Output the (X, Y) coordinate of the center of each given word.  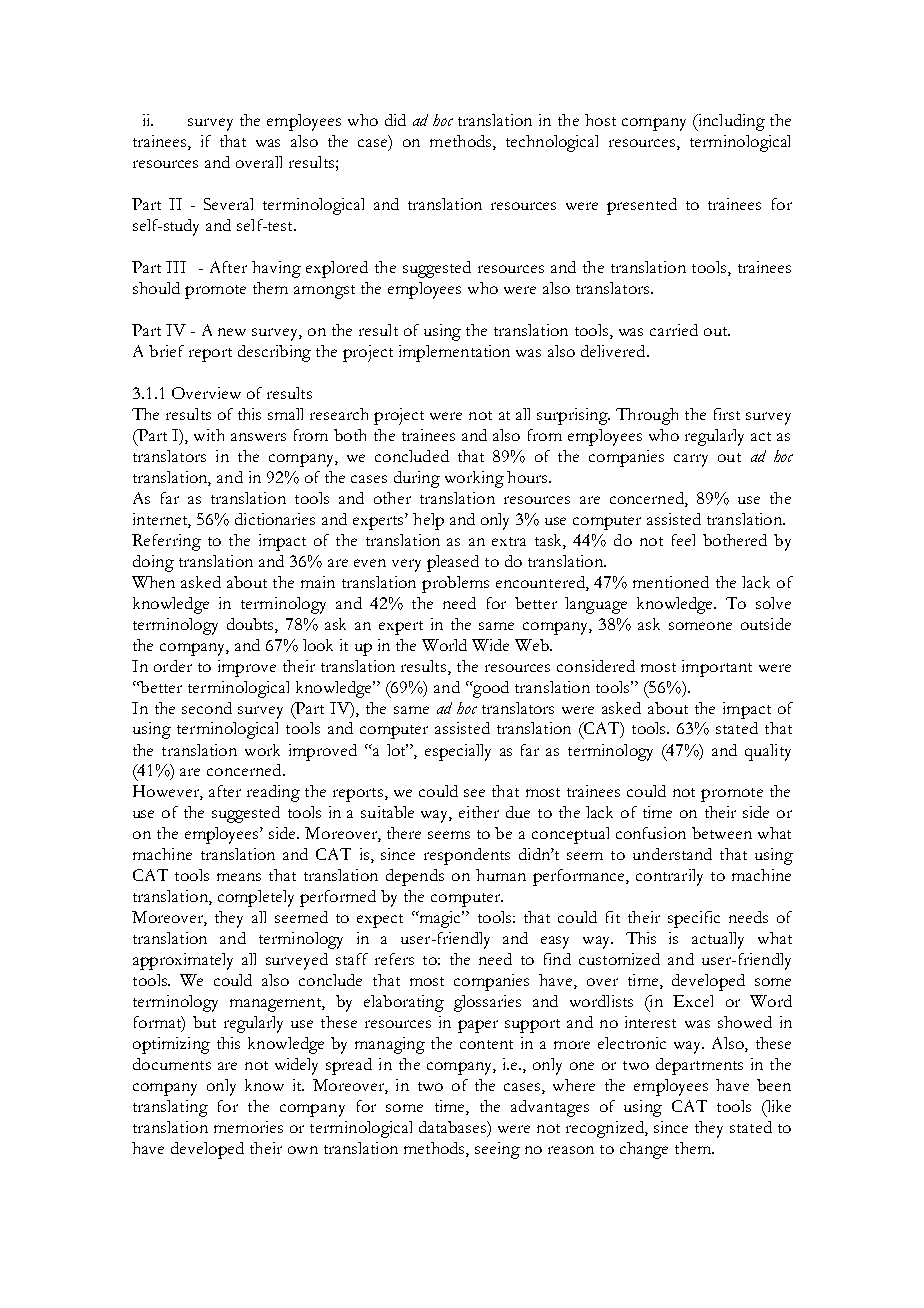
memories (248, 1127)
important (717, 668)
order (173, 666)
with (209, 435)
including (730, 122)
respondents (467, 856)
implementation (454, 353)
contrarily (669, 877)
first (727, 414)
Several (228, 204)
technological (552, 143)
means (239, 877)
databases (453, 1127)
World (444, 645)
